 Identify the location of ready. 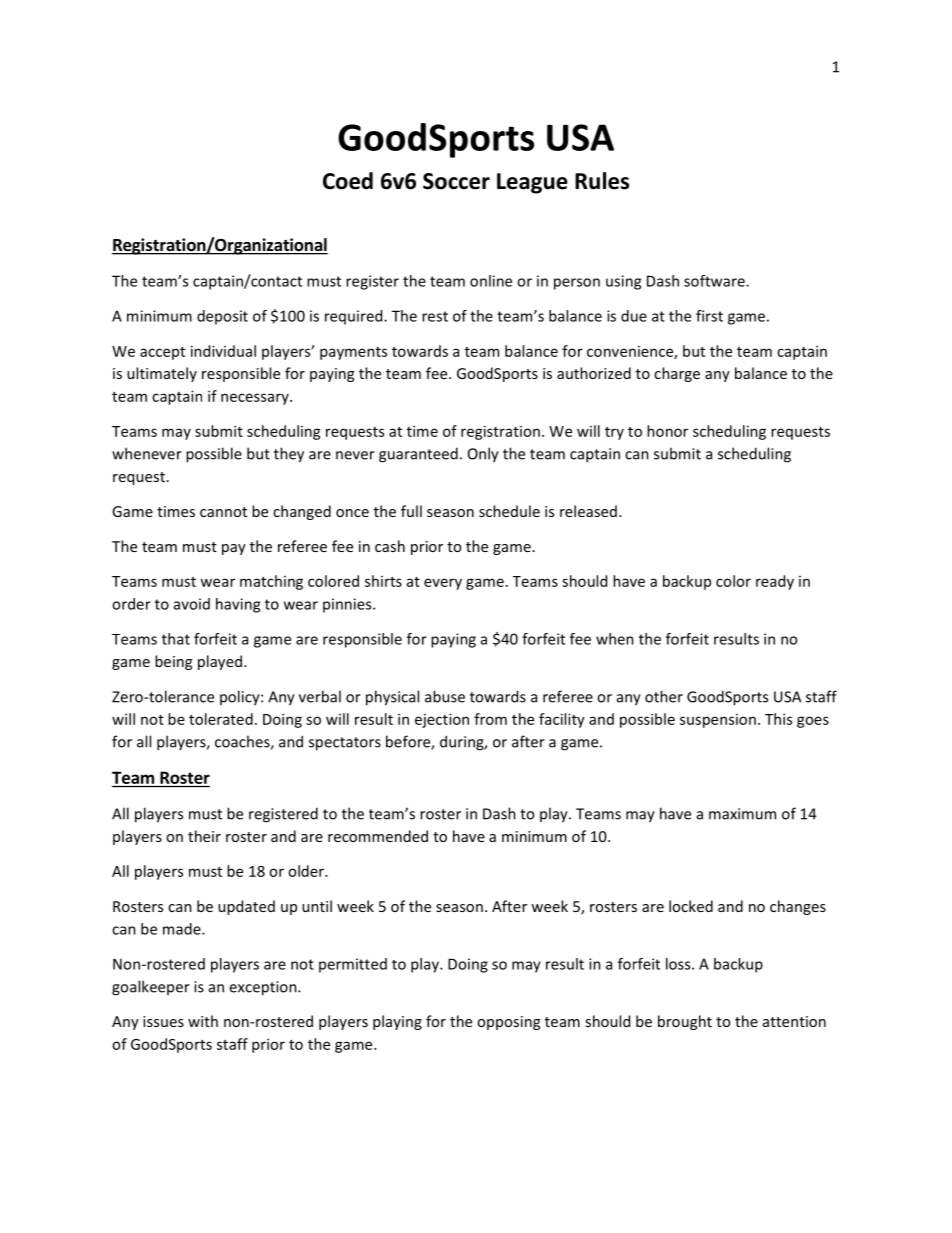
(775, 582).
